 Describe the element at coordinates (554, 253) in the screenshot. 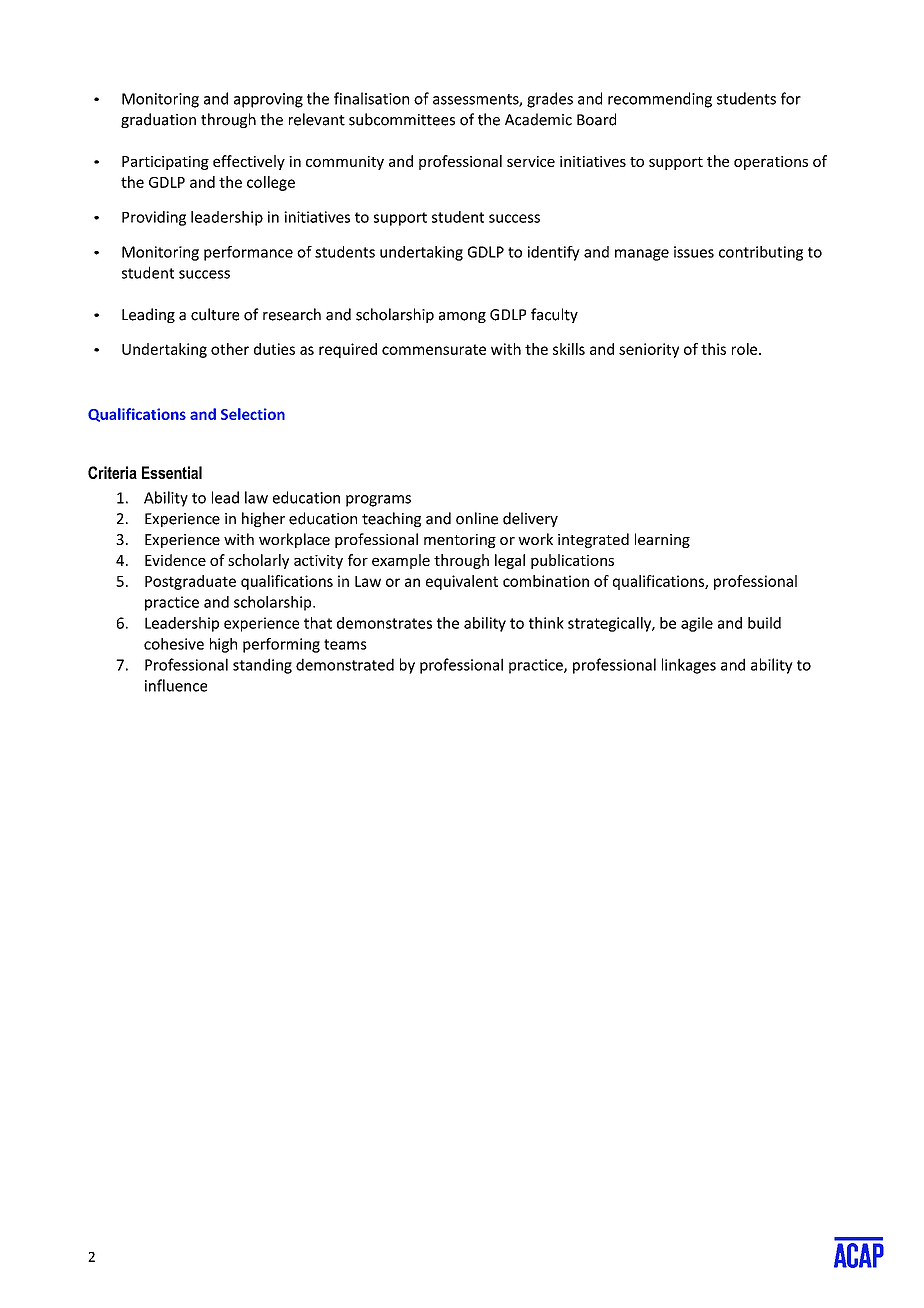

I see `identify` at that location.
